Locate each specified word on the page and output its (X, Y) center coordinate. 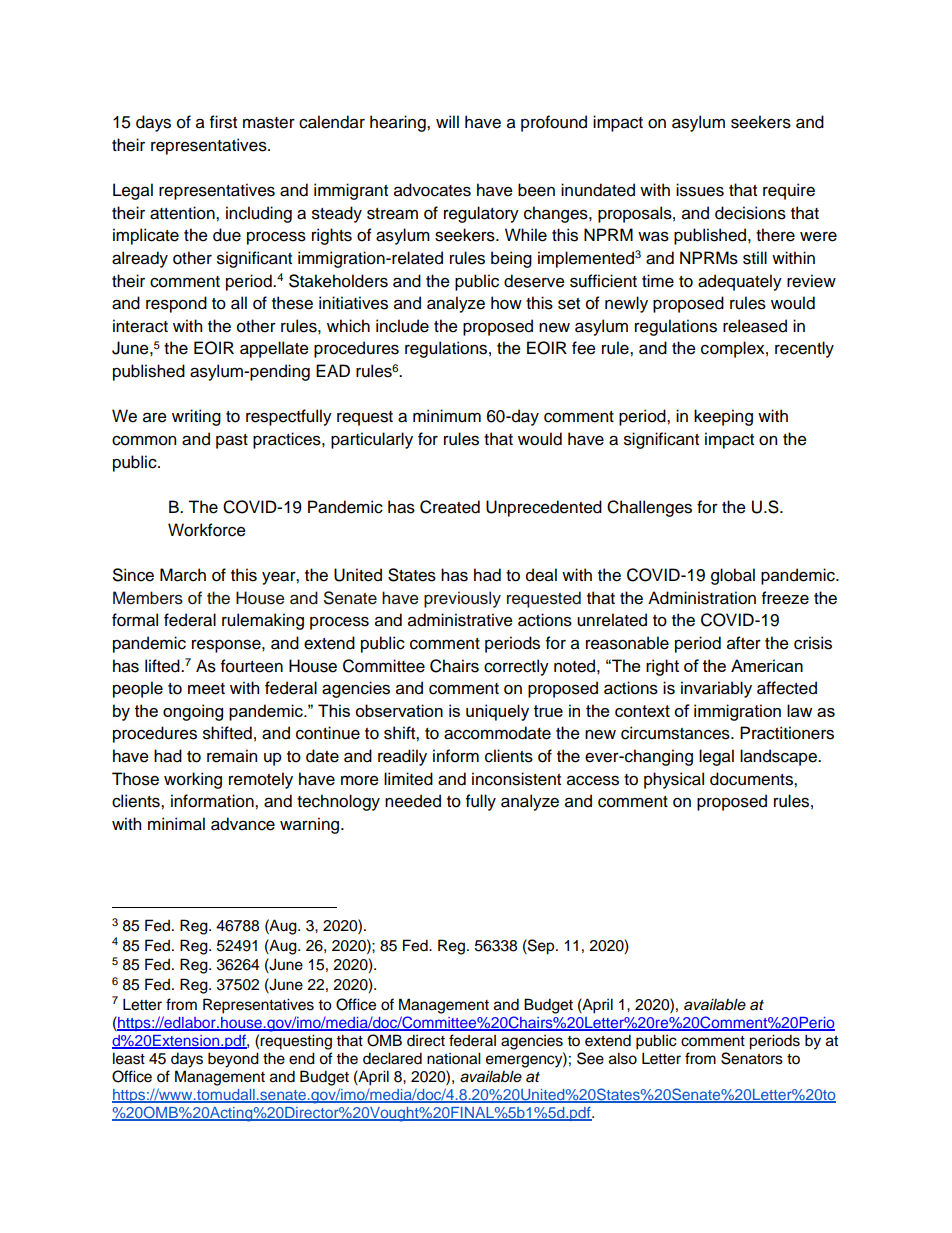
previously (462, 599)
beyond (233, 1060)
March (183, 575)
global (733, 576)
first (223, 122)
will (447, 121)
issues (700, 190)
